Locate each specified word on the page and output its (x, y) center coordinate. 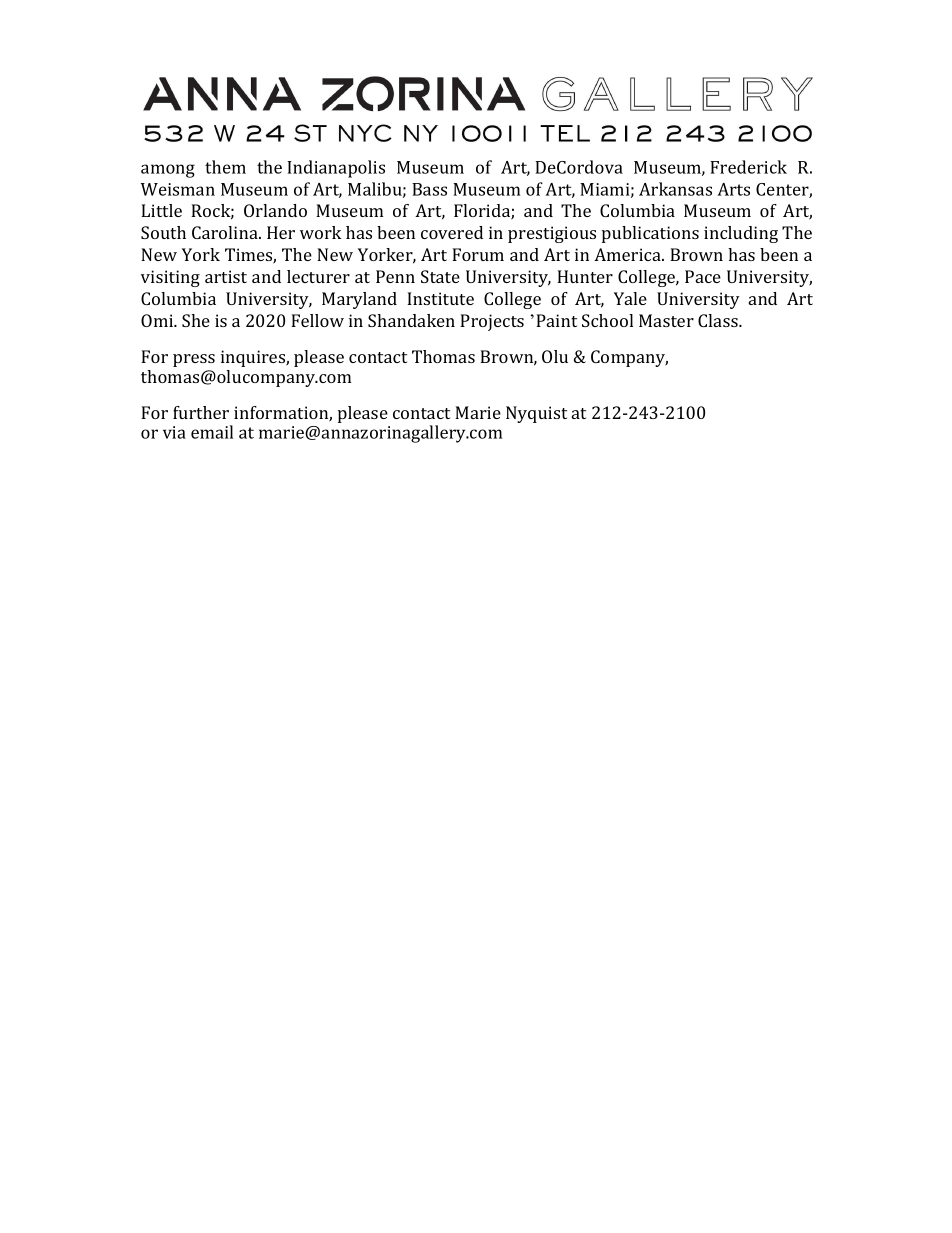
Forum (478, 254)
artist (226, 276)
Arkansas (675, 189)
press (194, 360)
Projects (492, 322)
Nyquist (536, 414)
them (225, 167)
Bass (429, 189)
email (212, 432)
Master (666, 320)
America (628, 254)
